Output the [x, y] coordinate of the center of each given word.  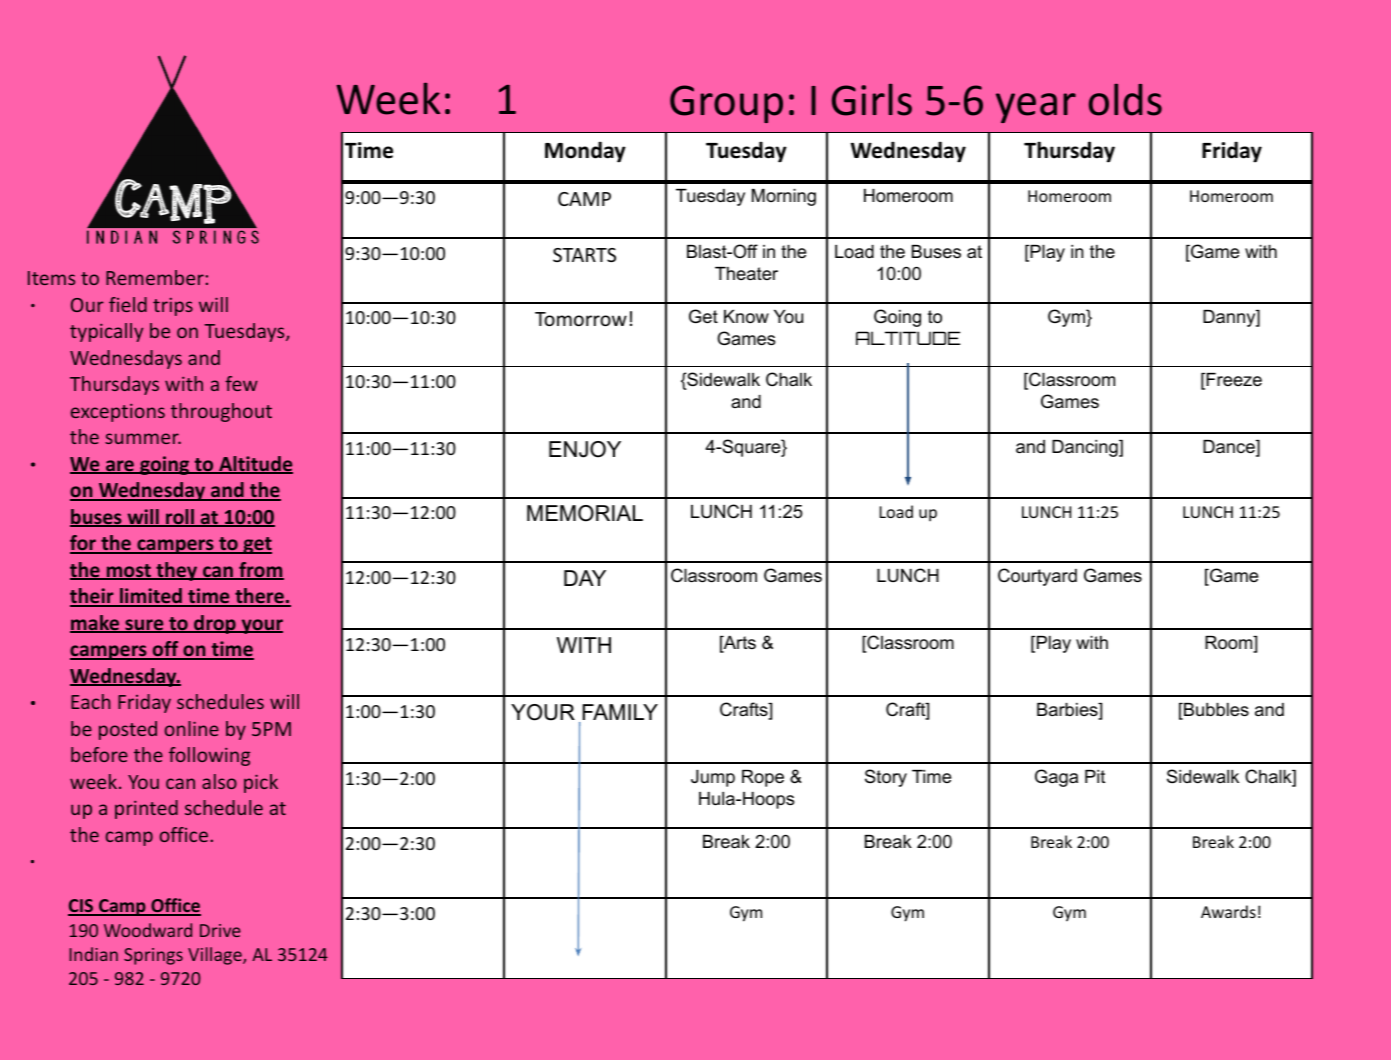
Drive [220, 930]
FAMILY [620, 712]
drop [215, 624]
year [1036, 108]
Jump [713, 778]
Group [726, 104]
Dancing [1086, 448]
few [241, 383]
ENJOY [585, 449]
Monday [585, 152]
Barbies [1068, 711]
